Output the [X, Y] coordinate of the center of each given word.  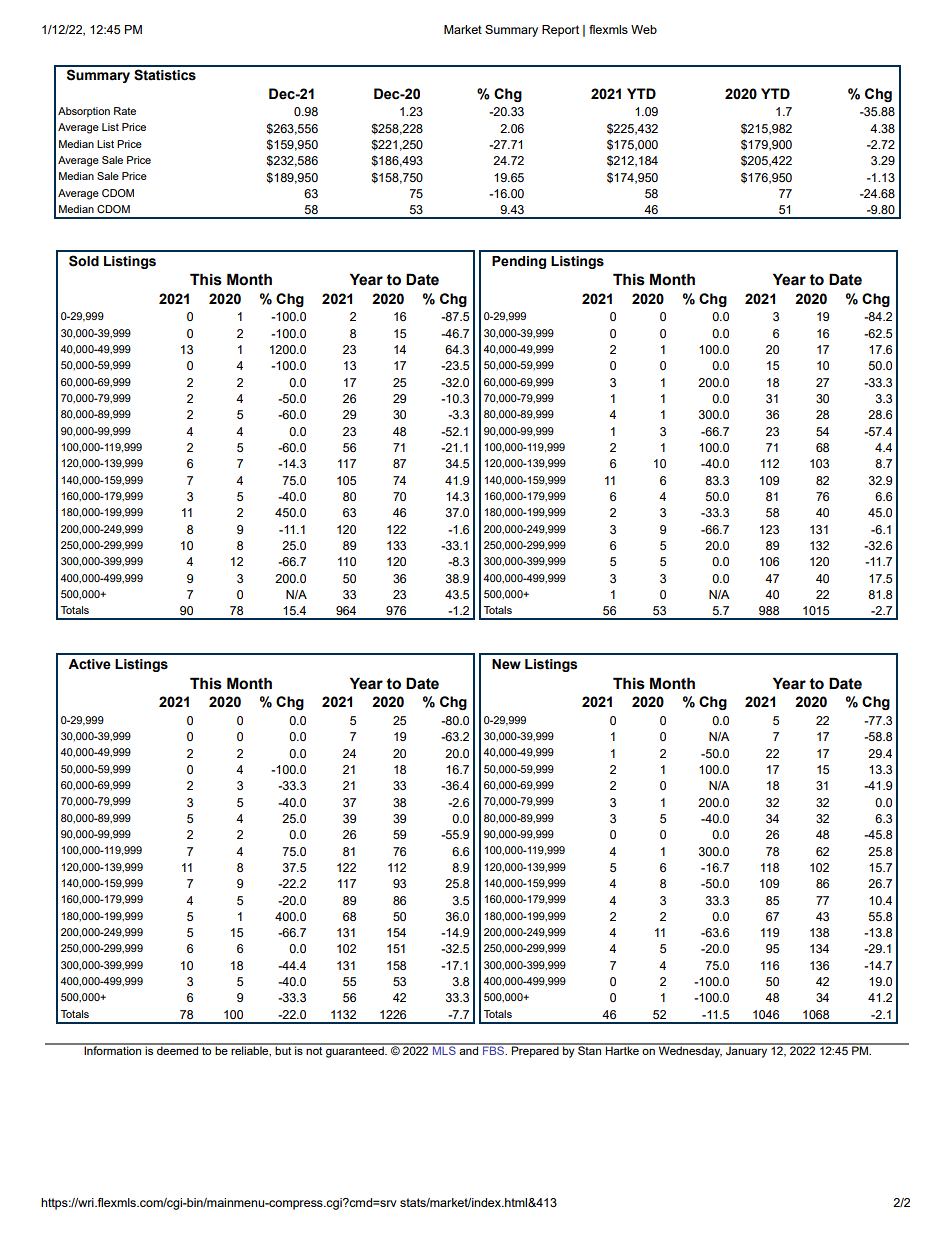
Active [89, 664]
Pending [519, 262]
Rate [125, 111]
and [469, 1049]
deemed [178, 1049]
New [506, 664]
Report [560, 31]
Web [644, 29]
